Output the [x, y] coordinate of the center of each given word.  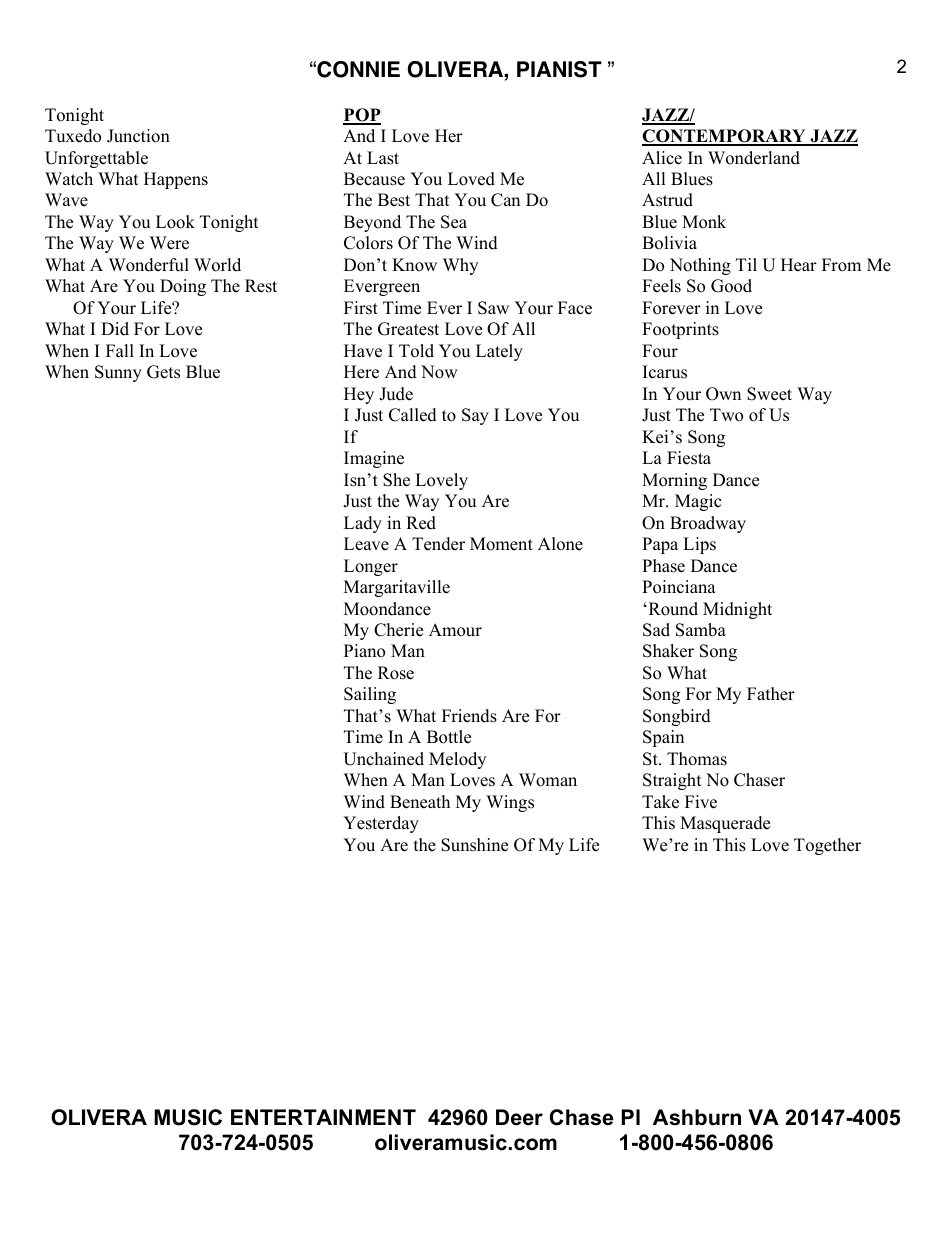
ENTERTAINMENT [323, 1117]
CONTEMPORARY [725, 137]
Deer [519, 1117]
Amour [455, 630]
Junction [138, 136]
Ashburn [697, 1117]
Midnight [737, 610]
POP [362, 116]
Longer [371, 567]
